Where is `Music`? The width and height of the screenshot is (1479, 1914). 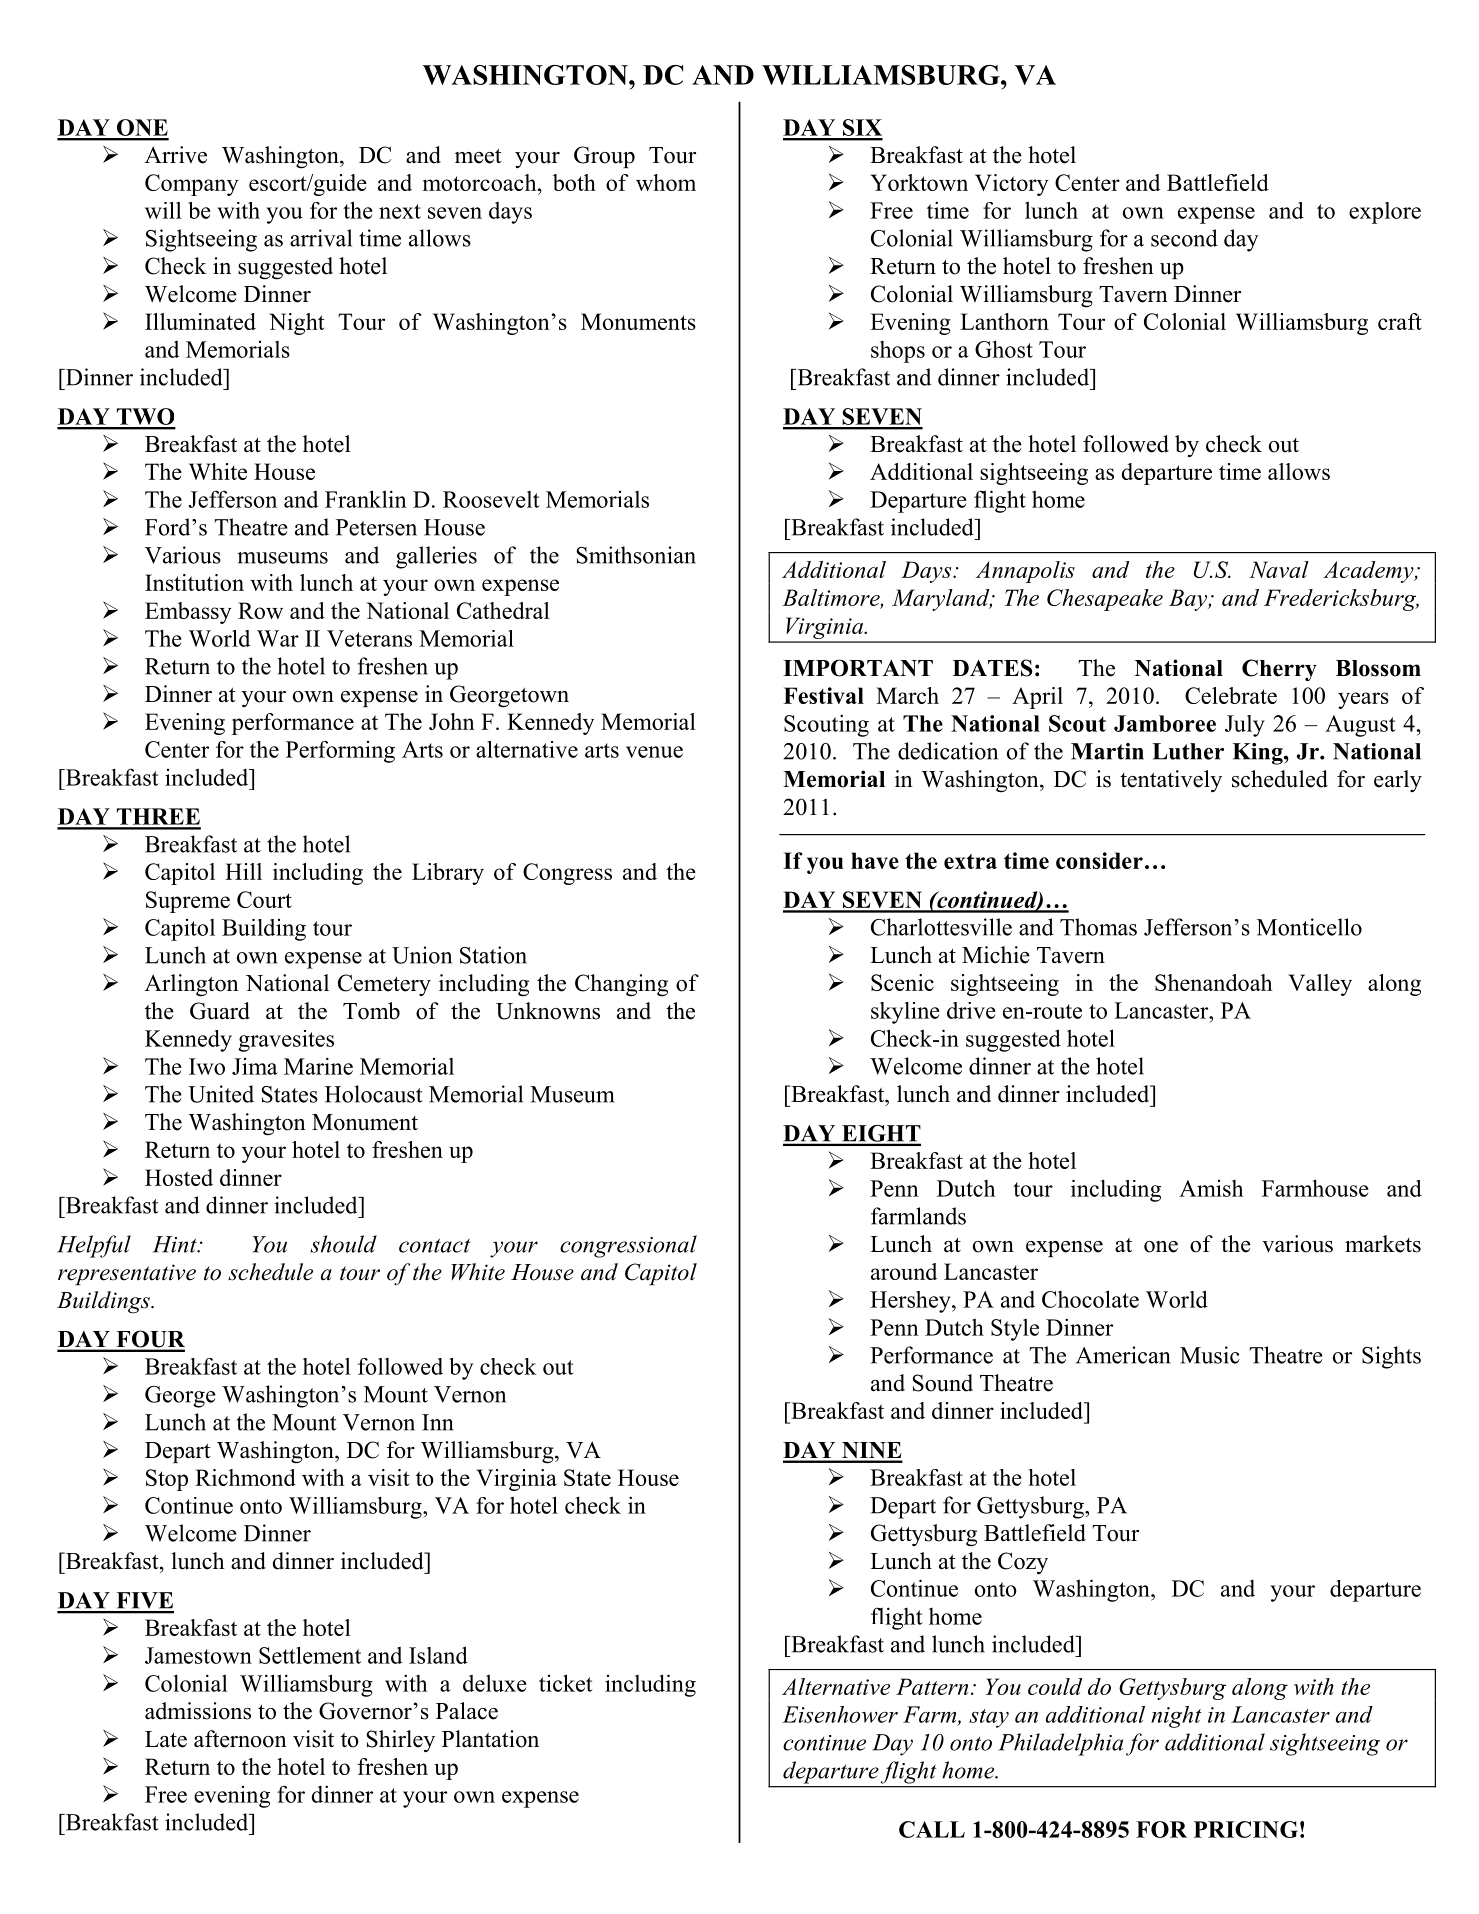
Music is located at coordinates (1210, 1355).
